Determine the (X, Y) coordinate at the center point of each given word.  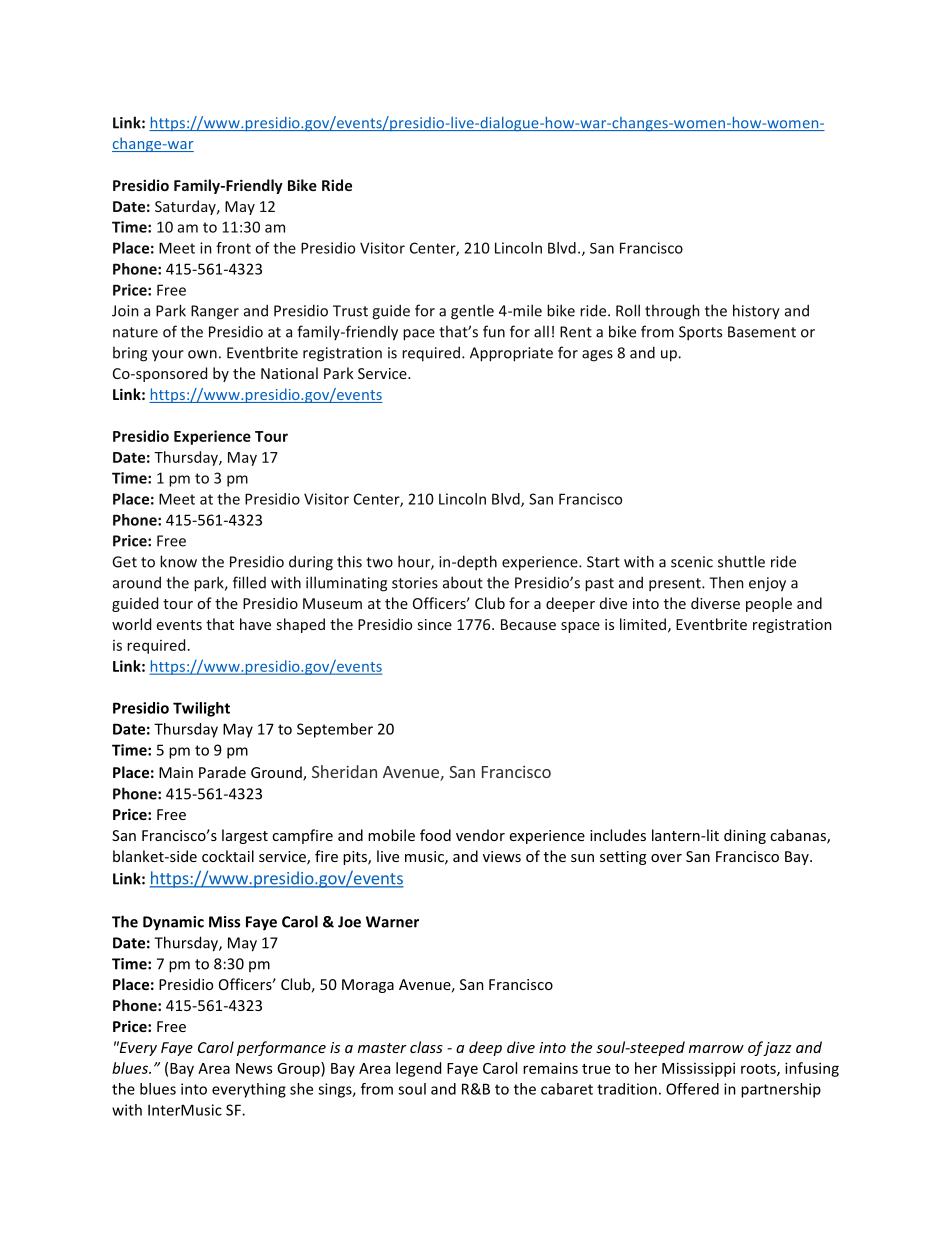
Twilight (201, 709)
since (435, 624)
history (756, 311)
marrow (716, 1049)
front (233, 248)
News (254, 1068)
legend (418, 1069)
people (769, 604)
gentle (472, 312)
